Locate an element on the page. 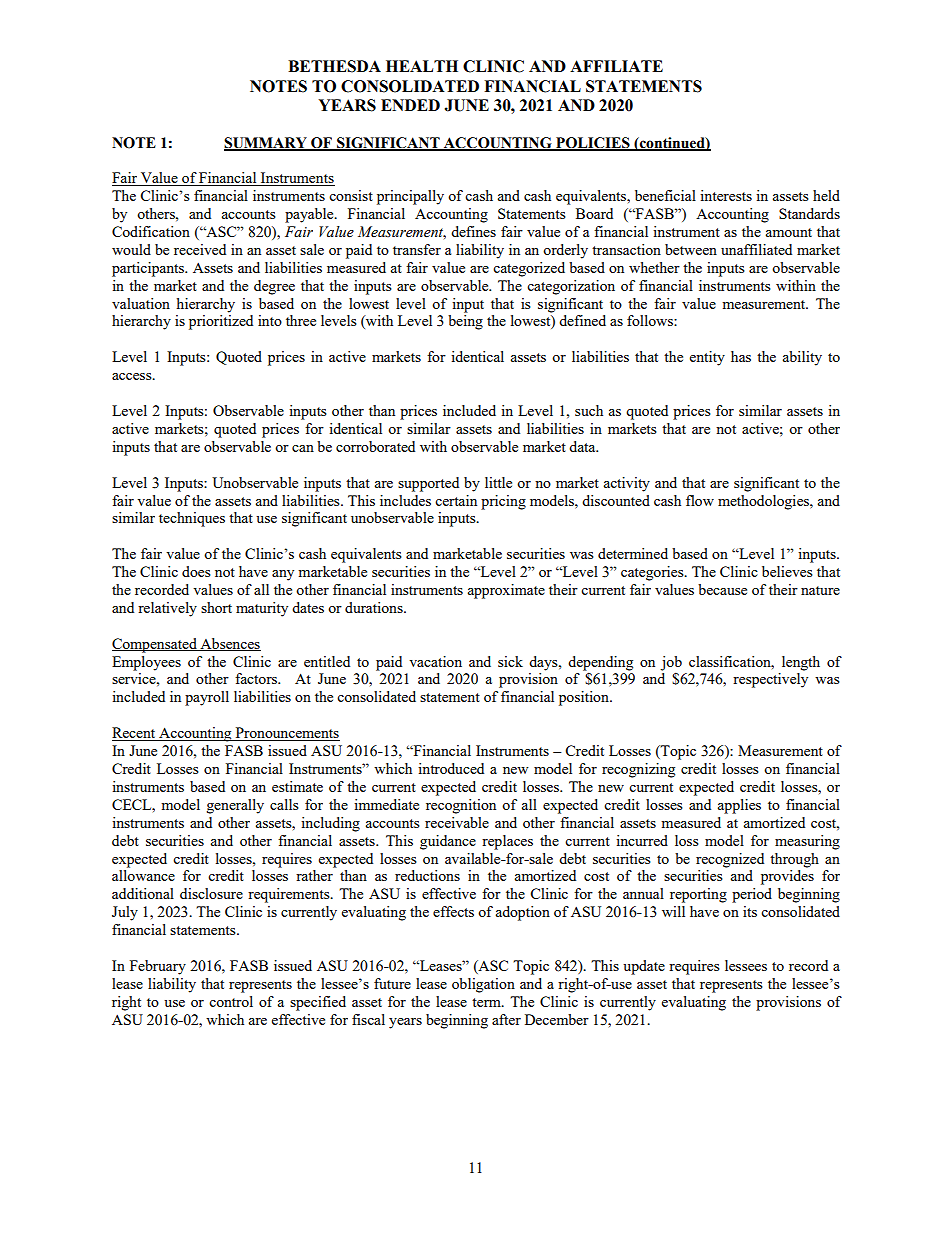 Image resolution: width=952 pixels, height=1233 pixels. SUMMARY is located at coordinates (266, 143).
